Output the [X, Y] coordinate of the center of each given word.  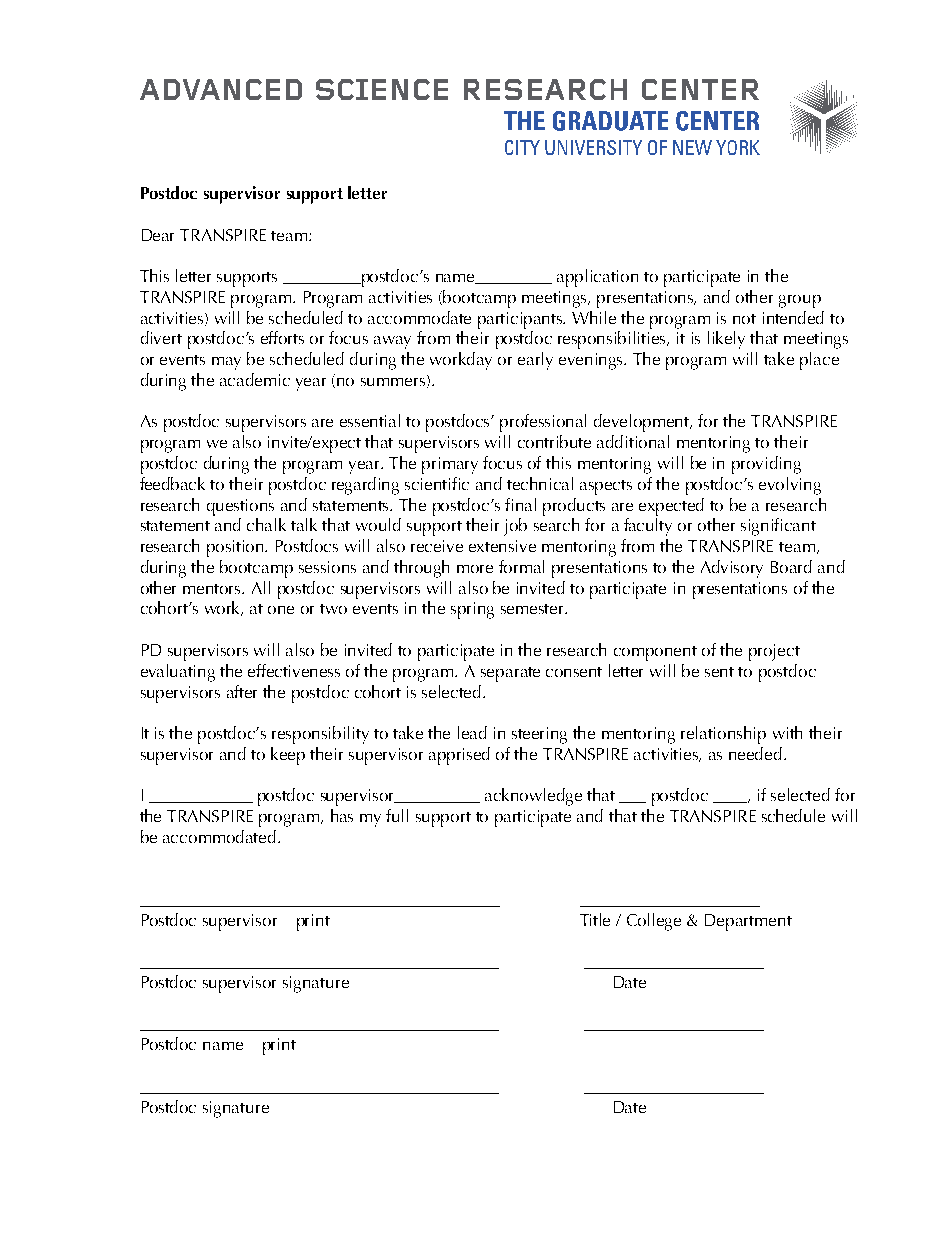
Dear [158, 235]
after [242, 691]
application [597, 278]
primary [450, 465]
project [774, 652]
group [800, 301]
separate [510, 674]
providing [766, 465]
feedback [172, 483]
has [342, 815]
